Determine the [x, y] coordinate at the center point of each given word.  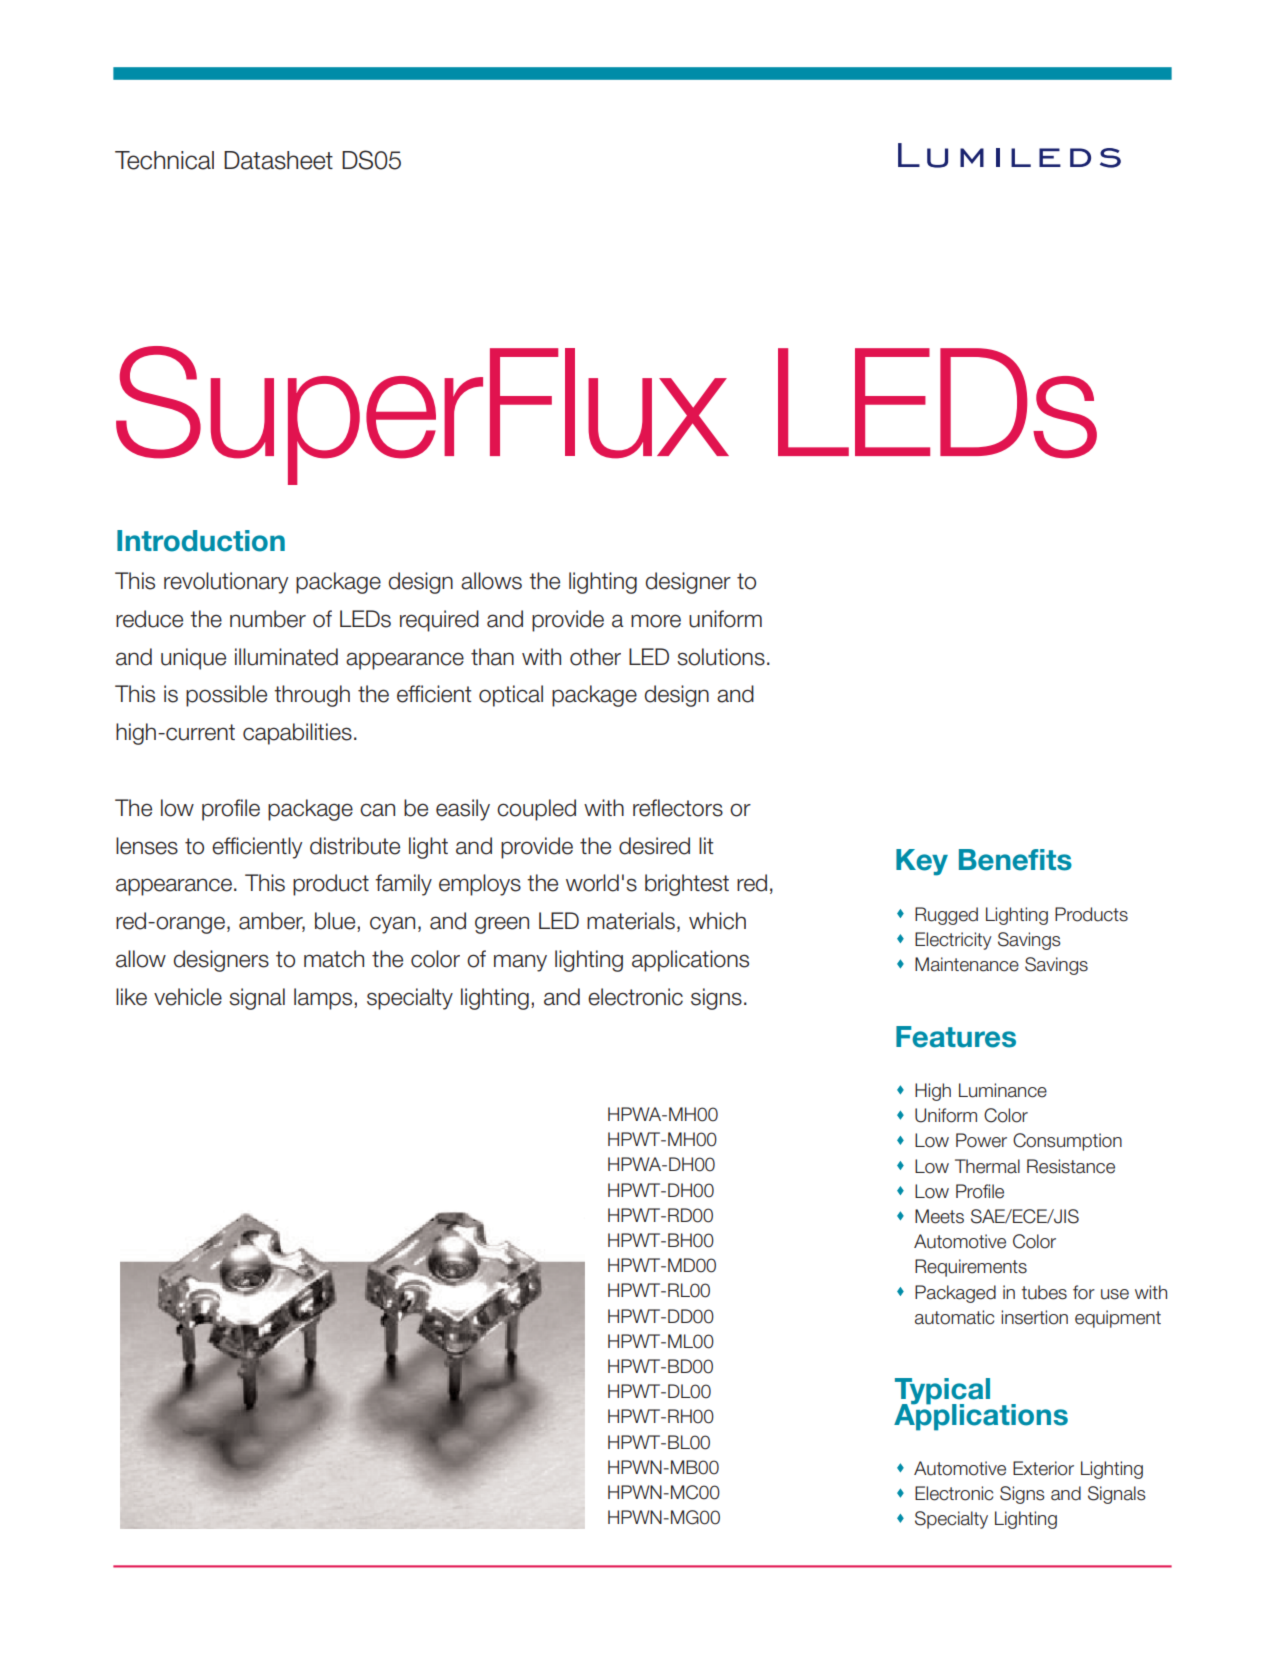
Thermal [987, 1166]
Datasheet [278, 160]
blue [336, 922]
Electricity [953, 941]
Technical [164, 160]
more [656, 621]
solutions [721, 657]
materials [631, 921]
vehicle [188, 997]
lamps [324, 999]
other [595, 657]
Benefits [1015, 860]
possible [226, 696]
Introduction [201, 541]
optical [511, 696]
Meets [939, 1216]
